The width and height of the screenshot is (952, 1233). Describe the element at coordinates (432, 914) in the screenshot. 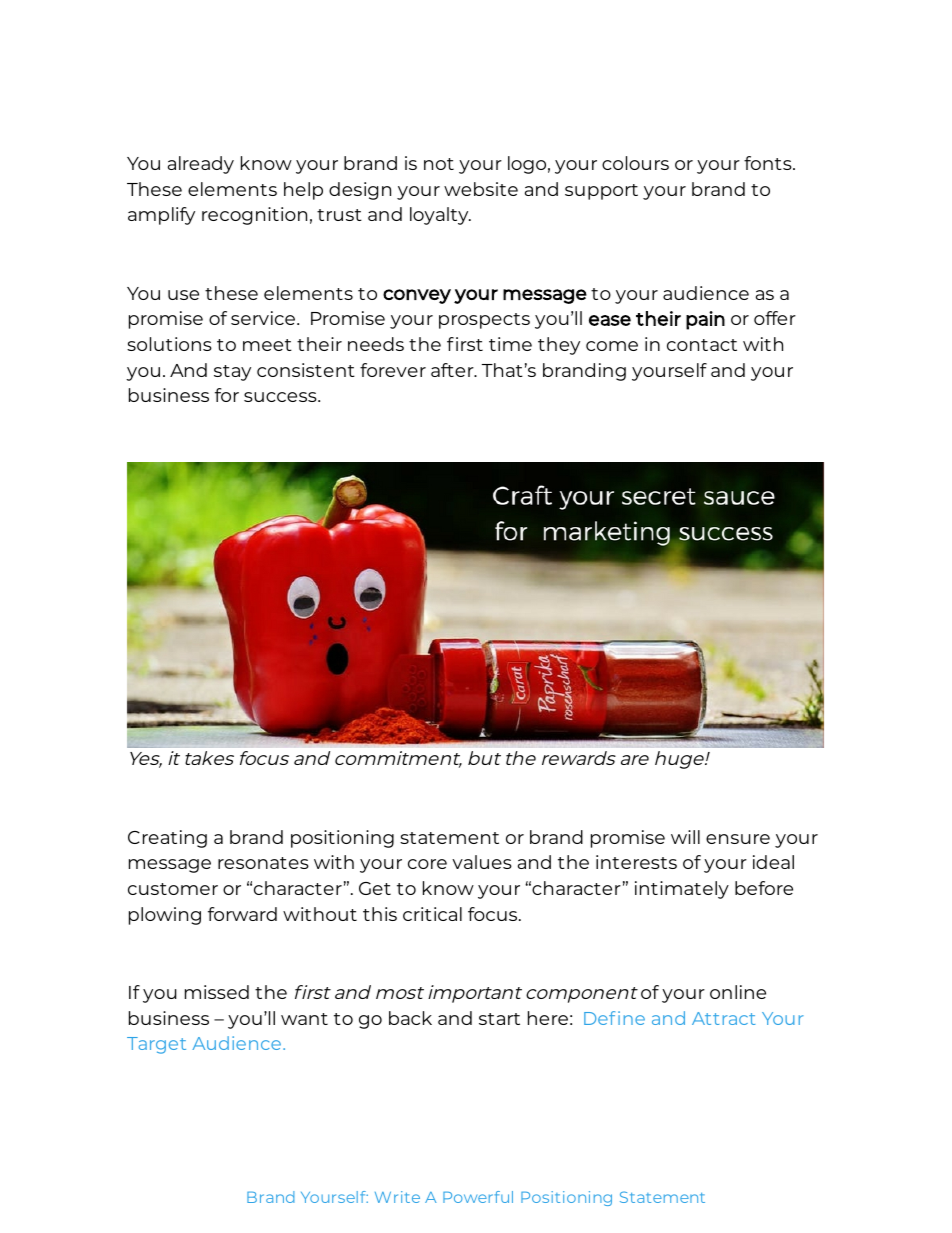

I see `critical` at that location.
